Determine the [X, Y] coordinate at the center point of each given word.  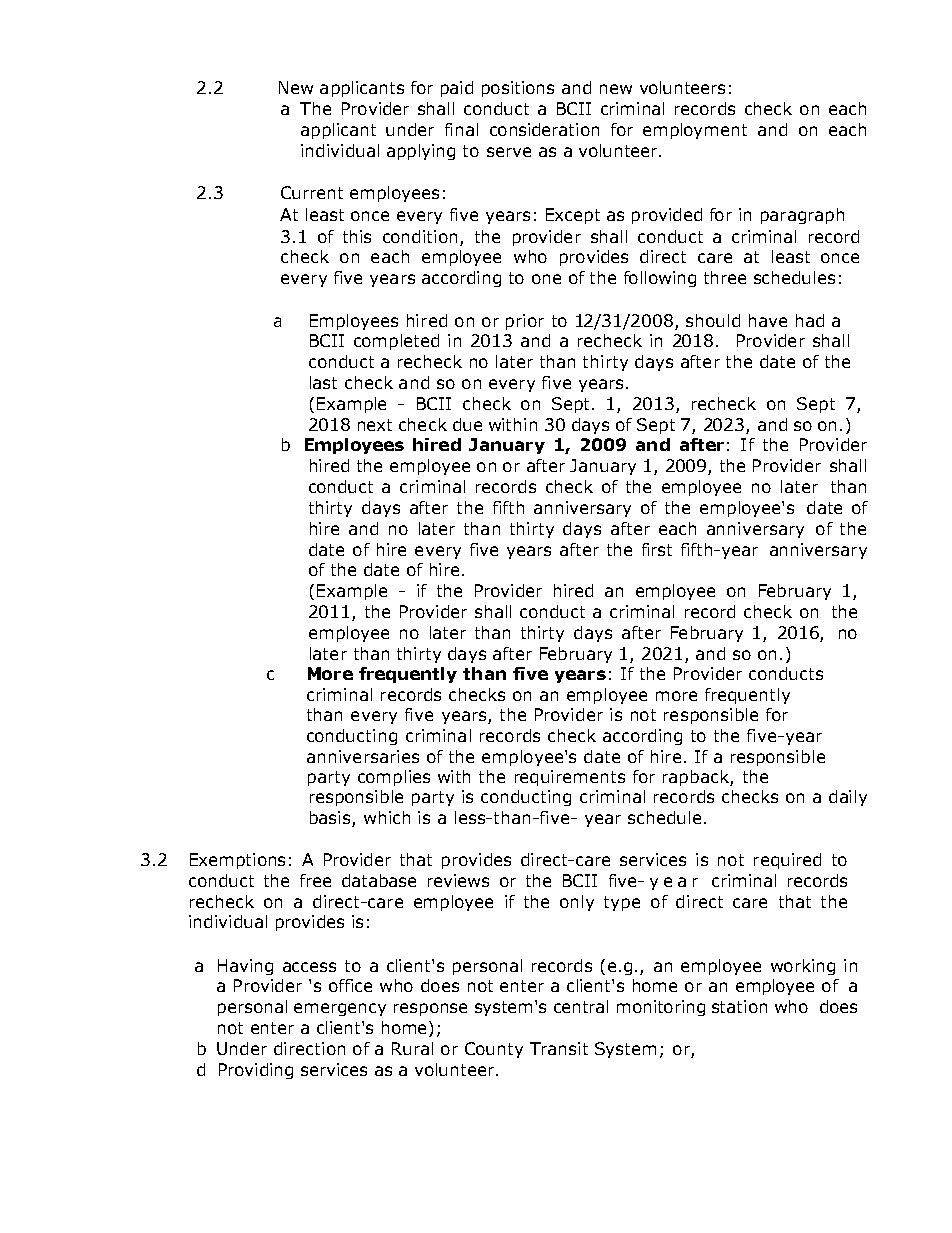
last [323, 382]
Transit [559, 1048]
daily [848, 798]
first [657, 549]
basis [330, 817]
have [768, 320]
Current [312, 192]
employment [695, 131]
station [739, 1006]
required [787, 861]
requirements [570, 778]
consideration [544, 129]
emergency [340, 1009]
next [375, 425]
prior [525, 322]
